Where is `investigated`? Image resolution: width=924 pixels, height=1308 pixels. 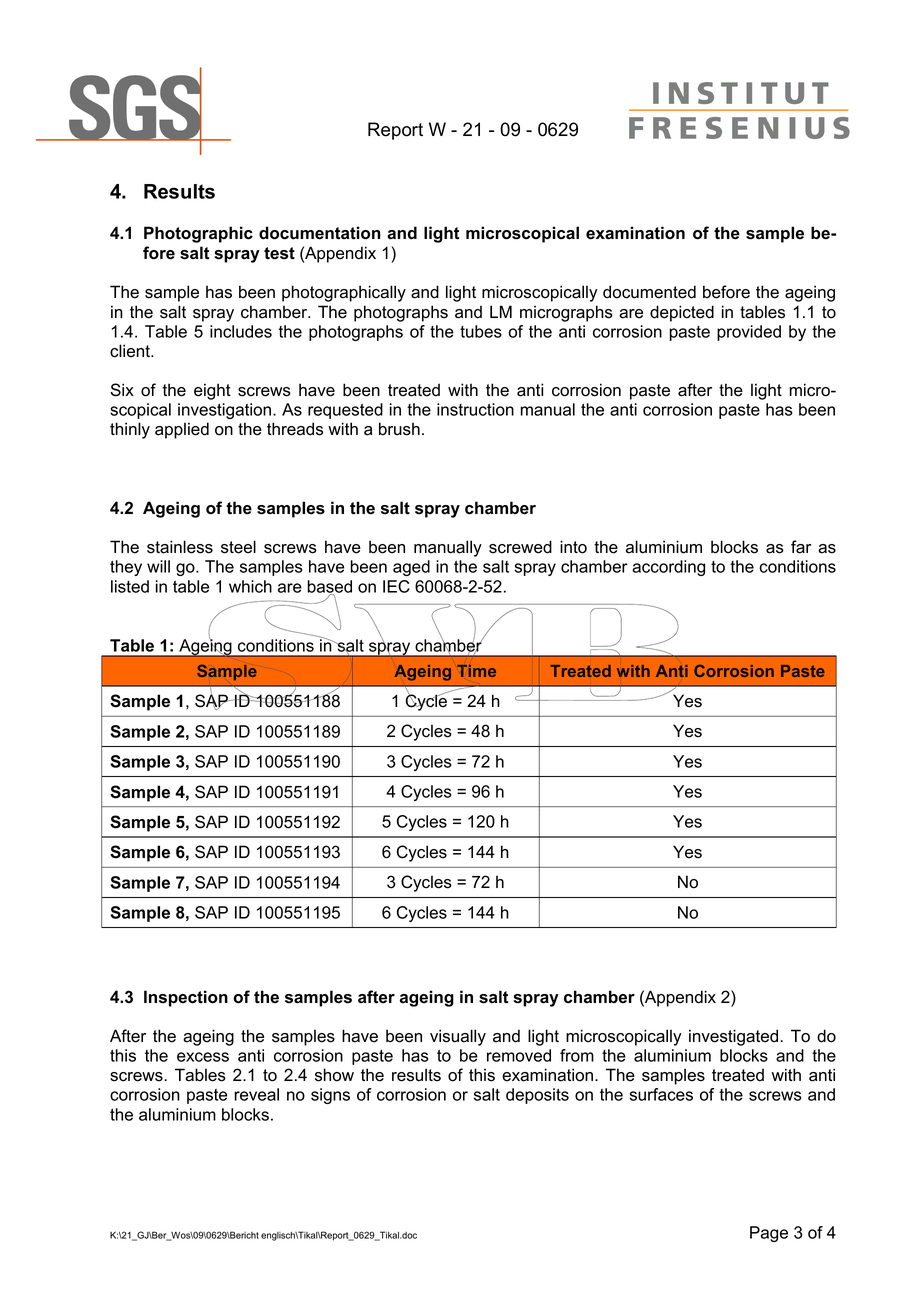
investigated is located at coordinates (735, 1037).
